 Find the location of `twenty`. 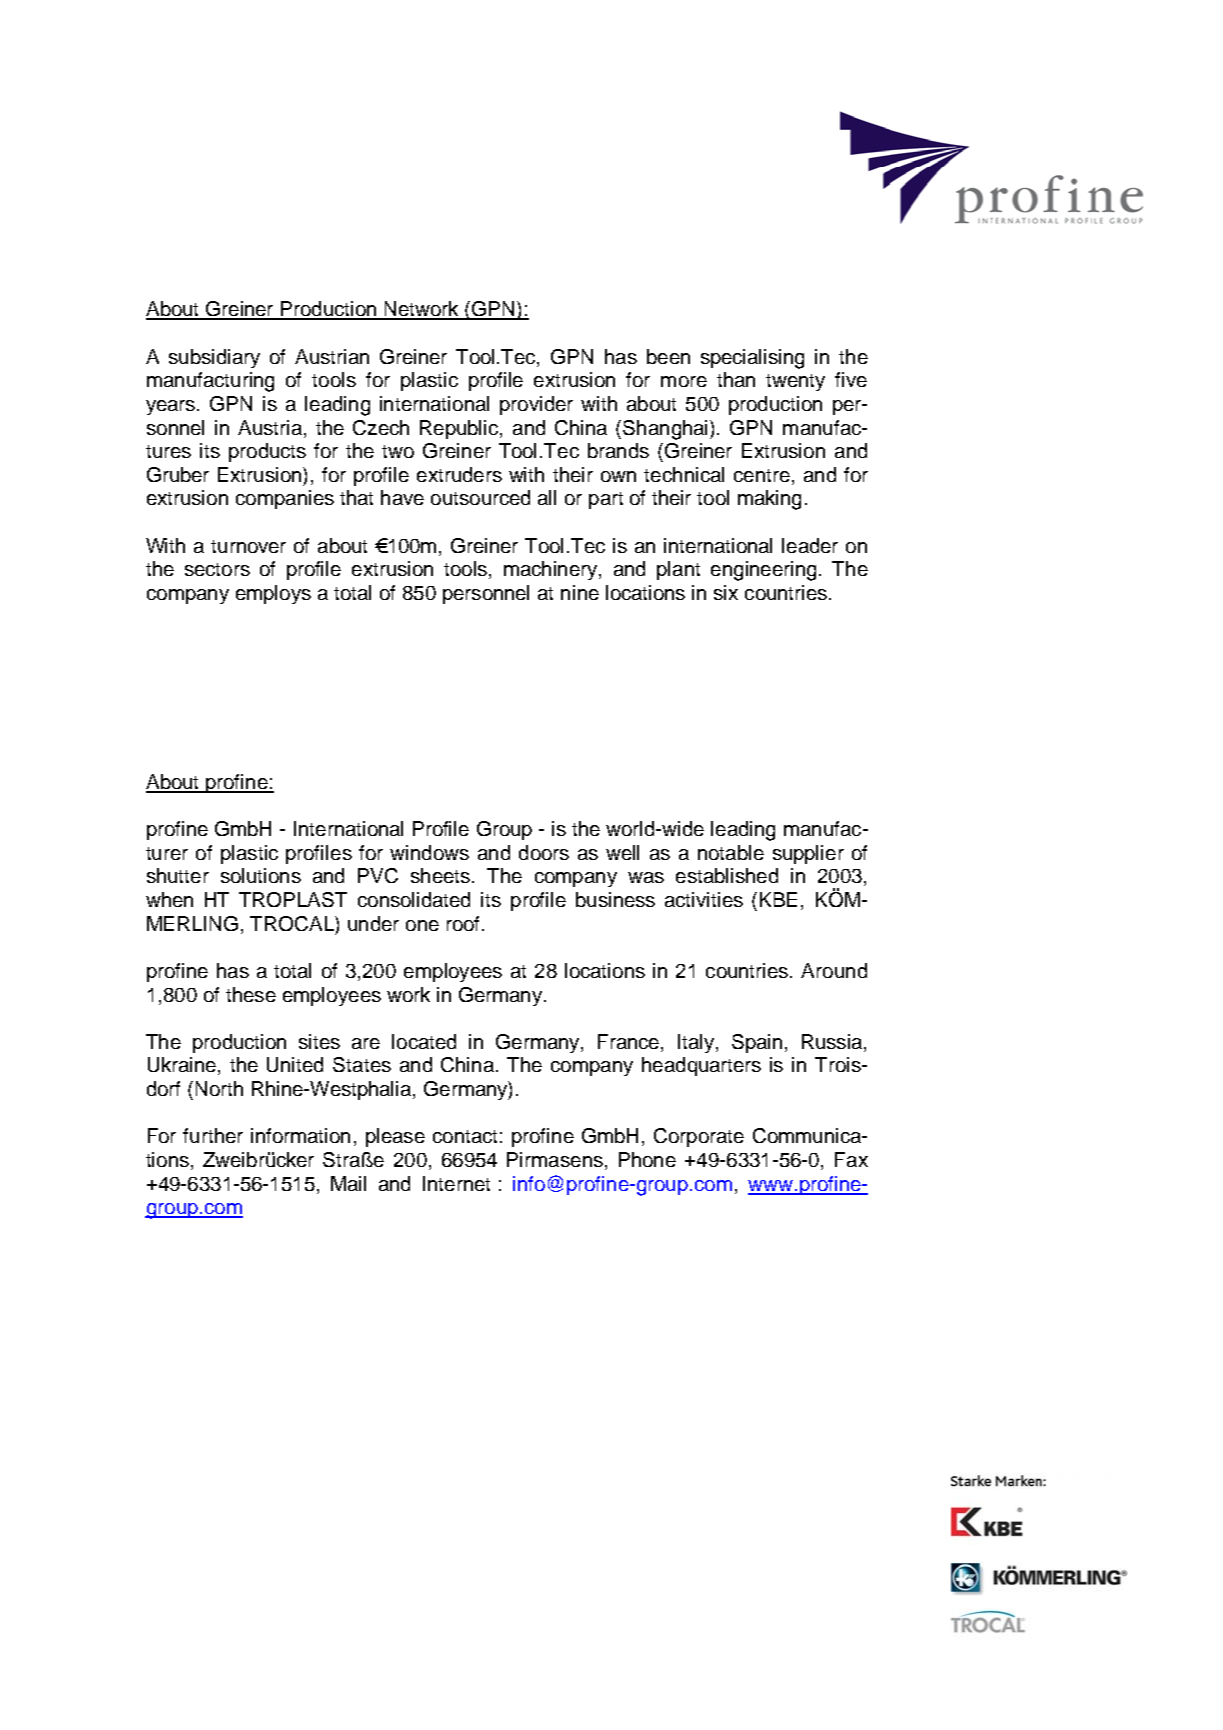

twenty is located at coordinates (795, 382).
